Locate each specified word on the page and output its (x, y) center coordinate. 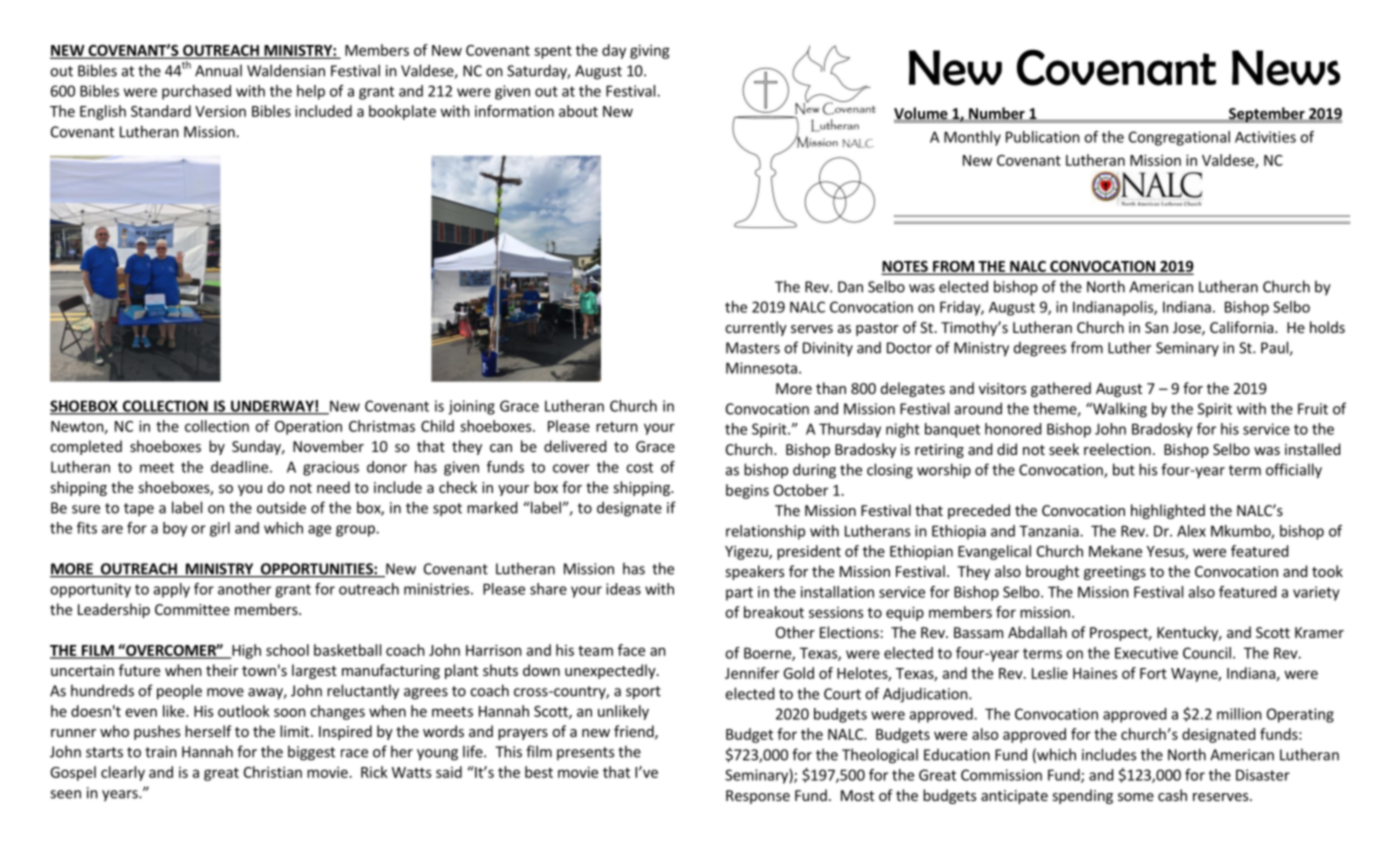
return (617, 427)
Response (758, 797)
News (1286, 68)
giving (650, 51)
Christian (273, 772)
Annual (218, 70)
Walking (1119, 410)
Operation (308, 427)
